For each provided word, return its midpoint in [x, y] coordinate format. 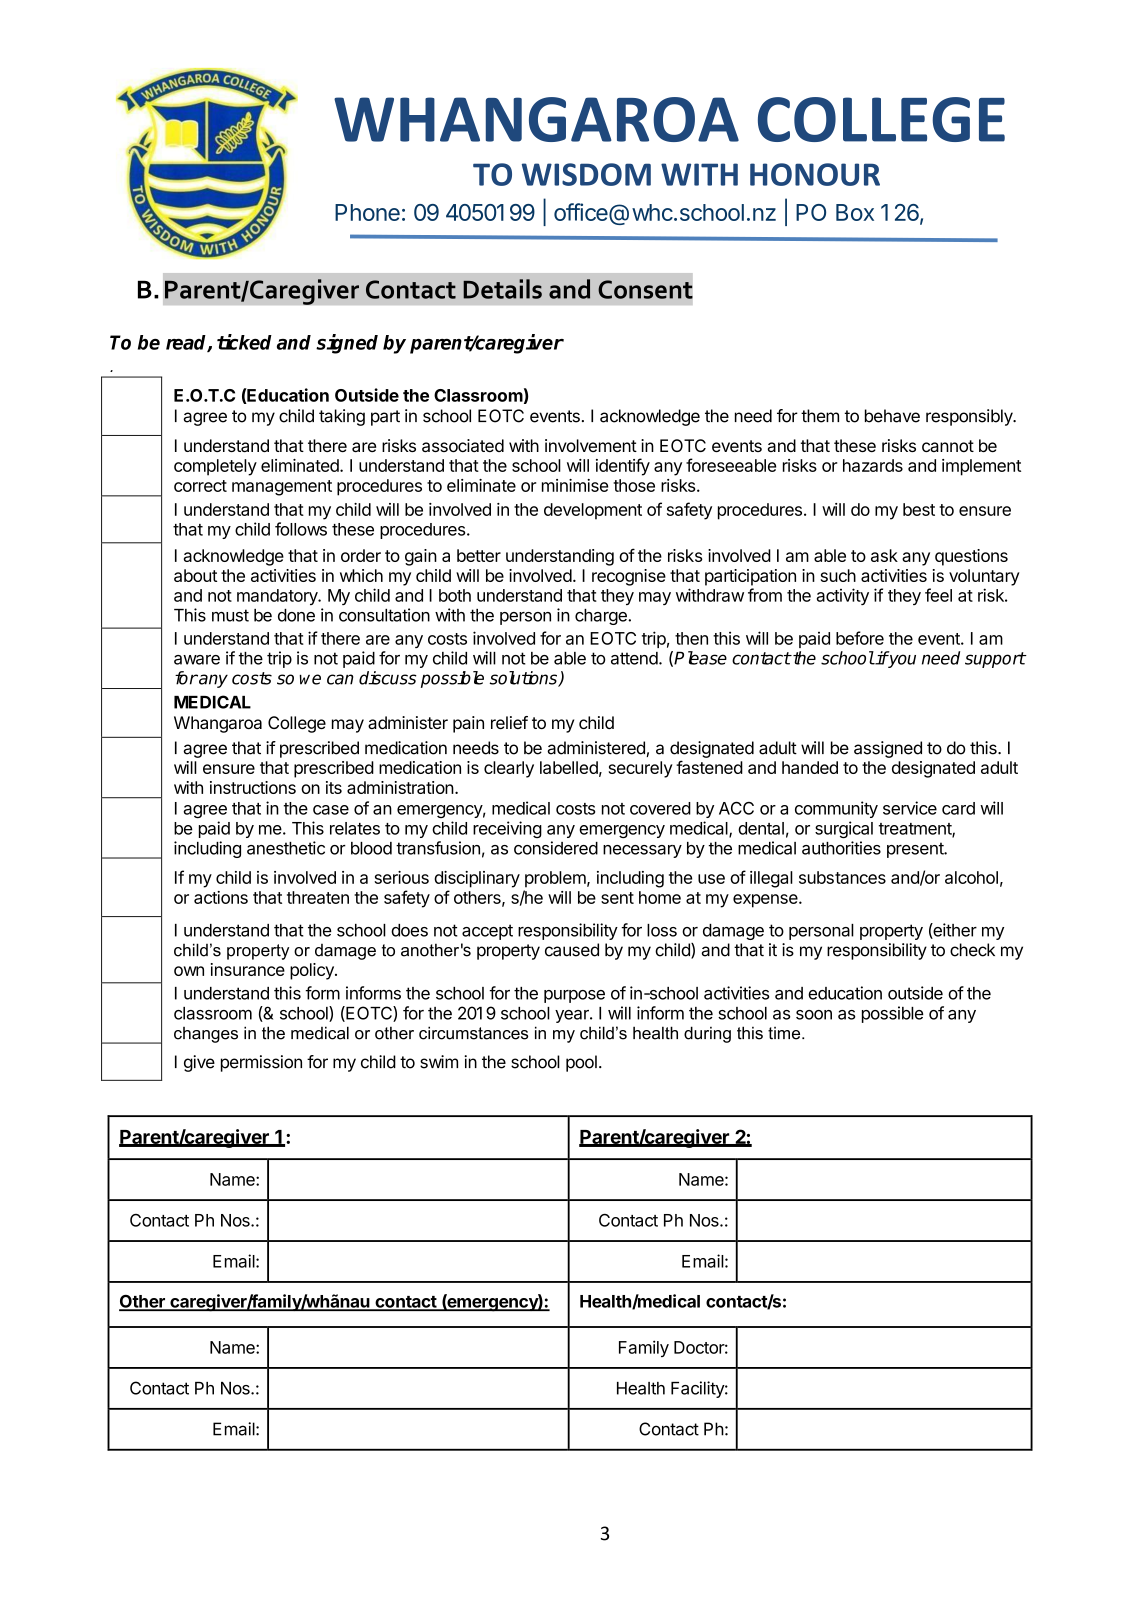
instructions [253, 787]
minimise [575, 485]
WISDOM [586, 174]
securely [641, 769]
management [282, 488]
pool [581, 1063]
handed [810, 767]
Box [855, 212]
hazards [873, 465]
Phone [367, 212]
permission [261, 1063]
